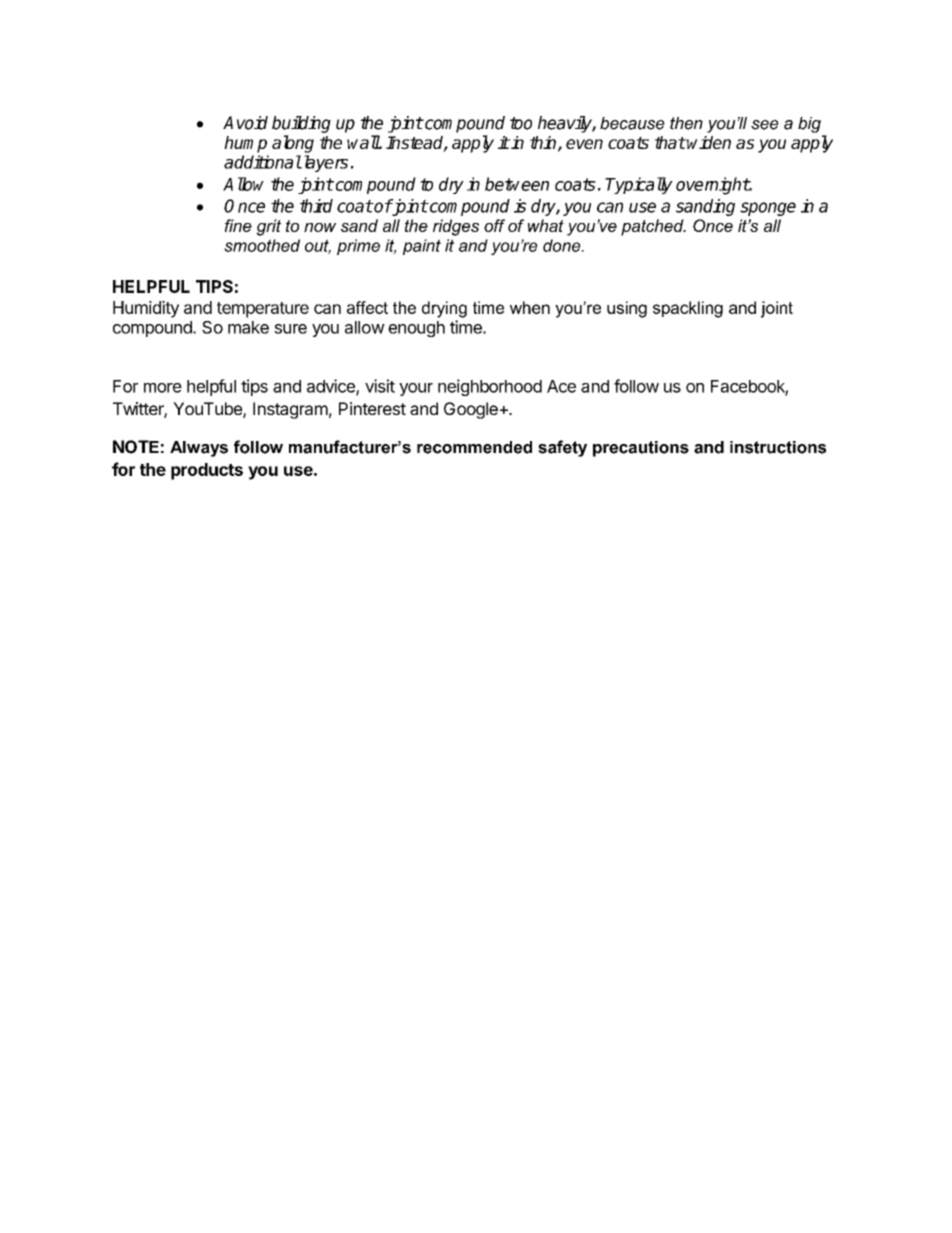 The width and height of the screenshot is (952, 1233). Describe the element at coordinates (688, 309) in the screenshot. I see `spackling` at that location.
